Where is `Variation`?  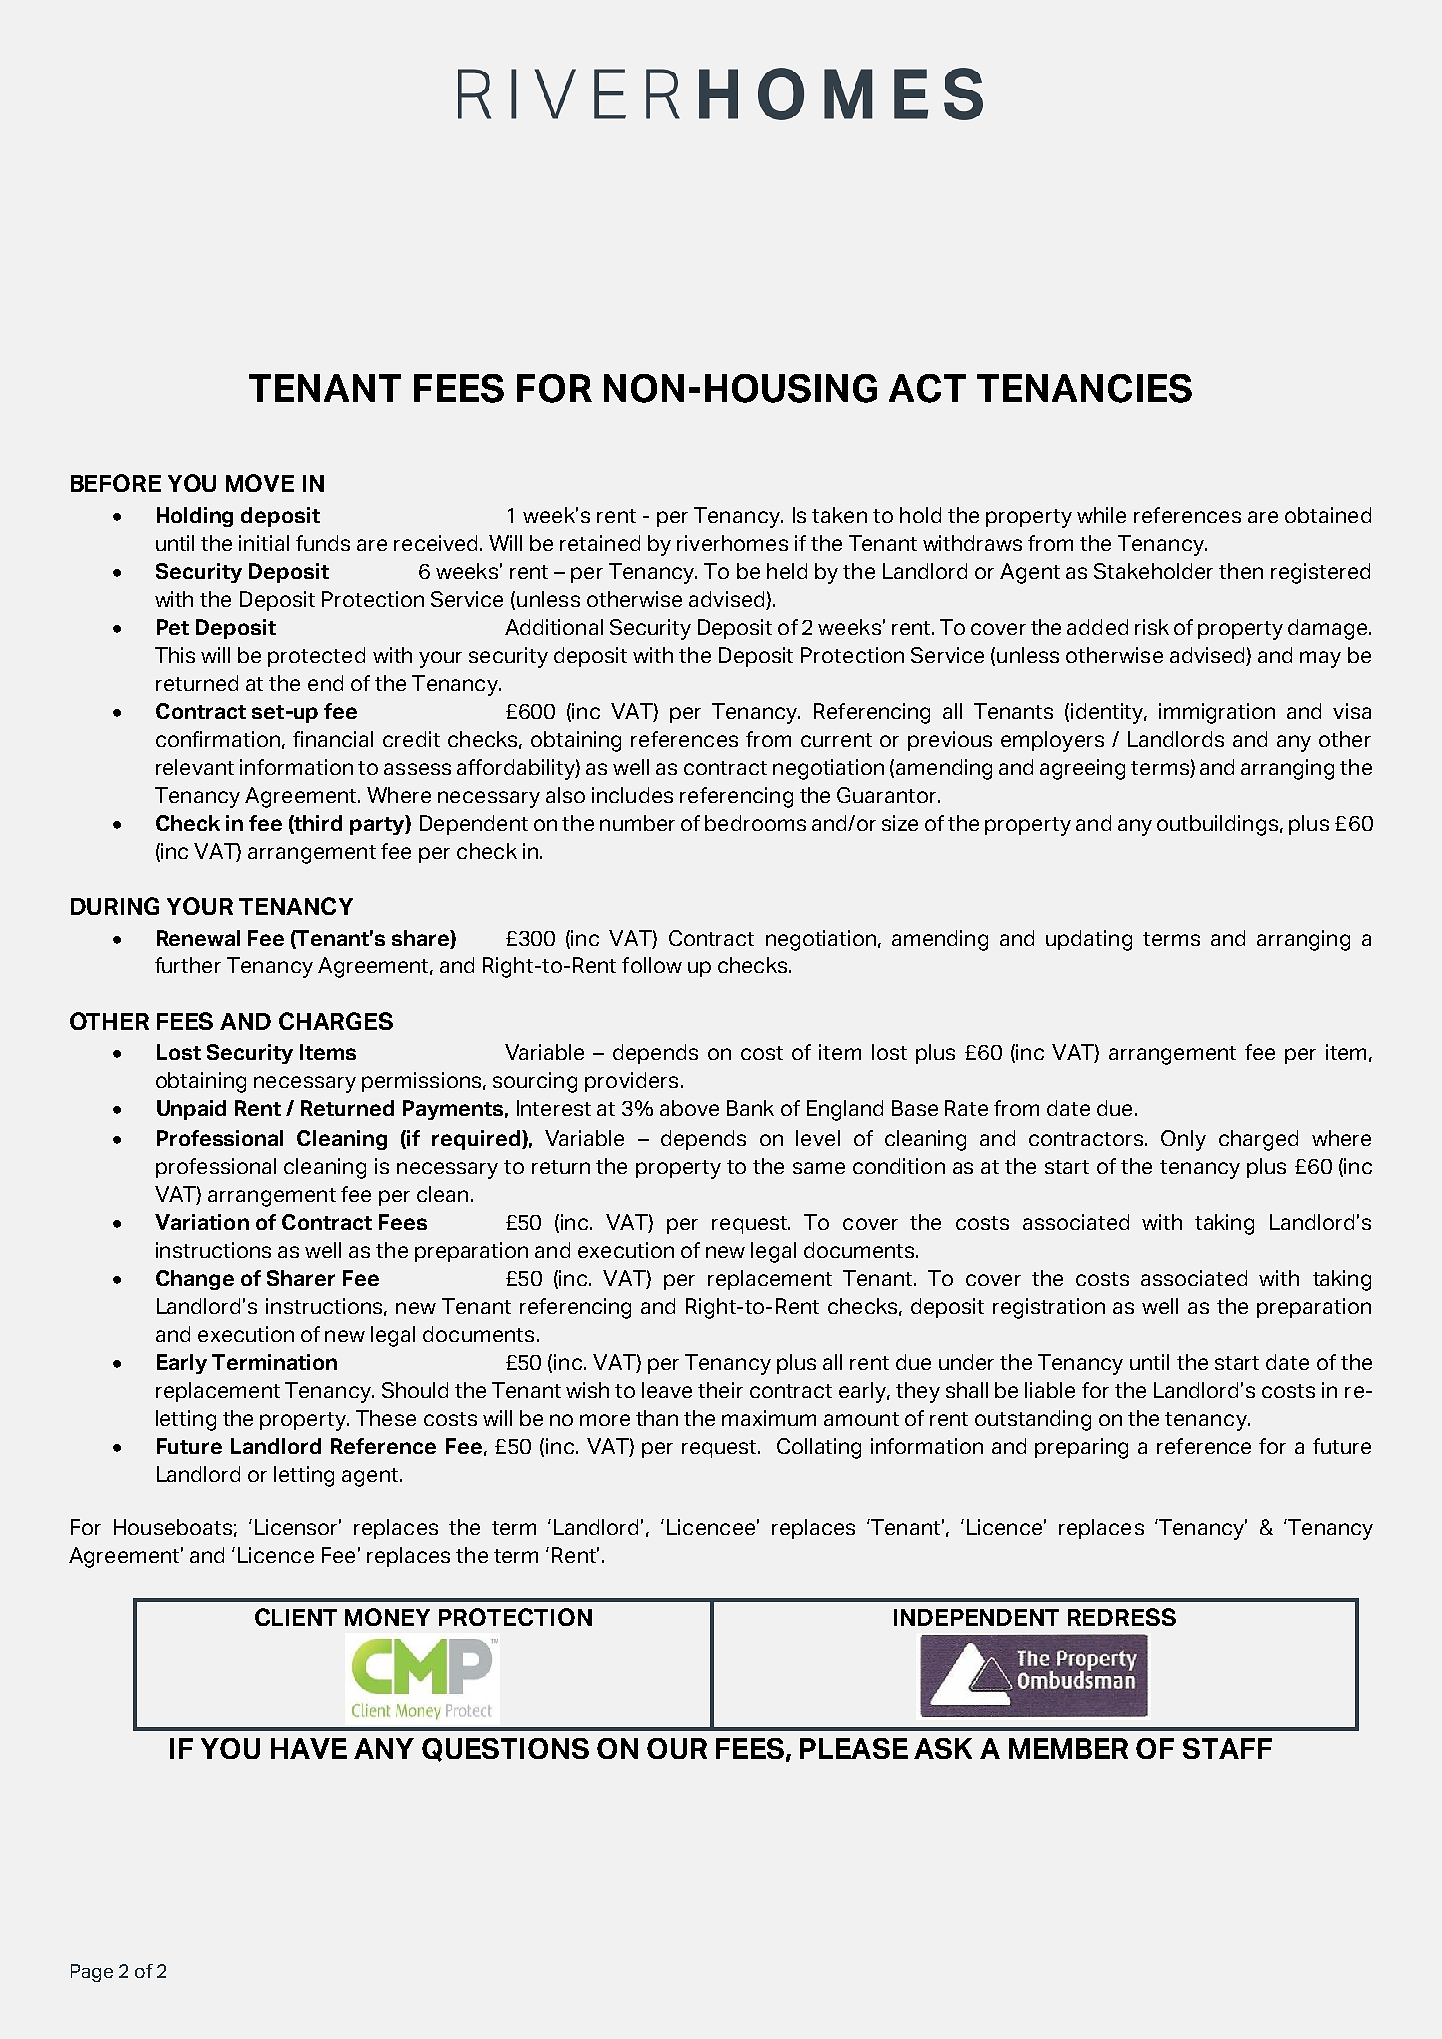
Variation is located at coordinates (202, 1222).
